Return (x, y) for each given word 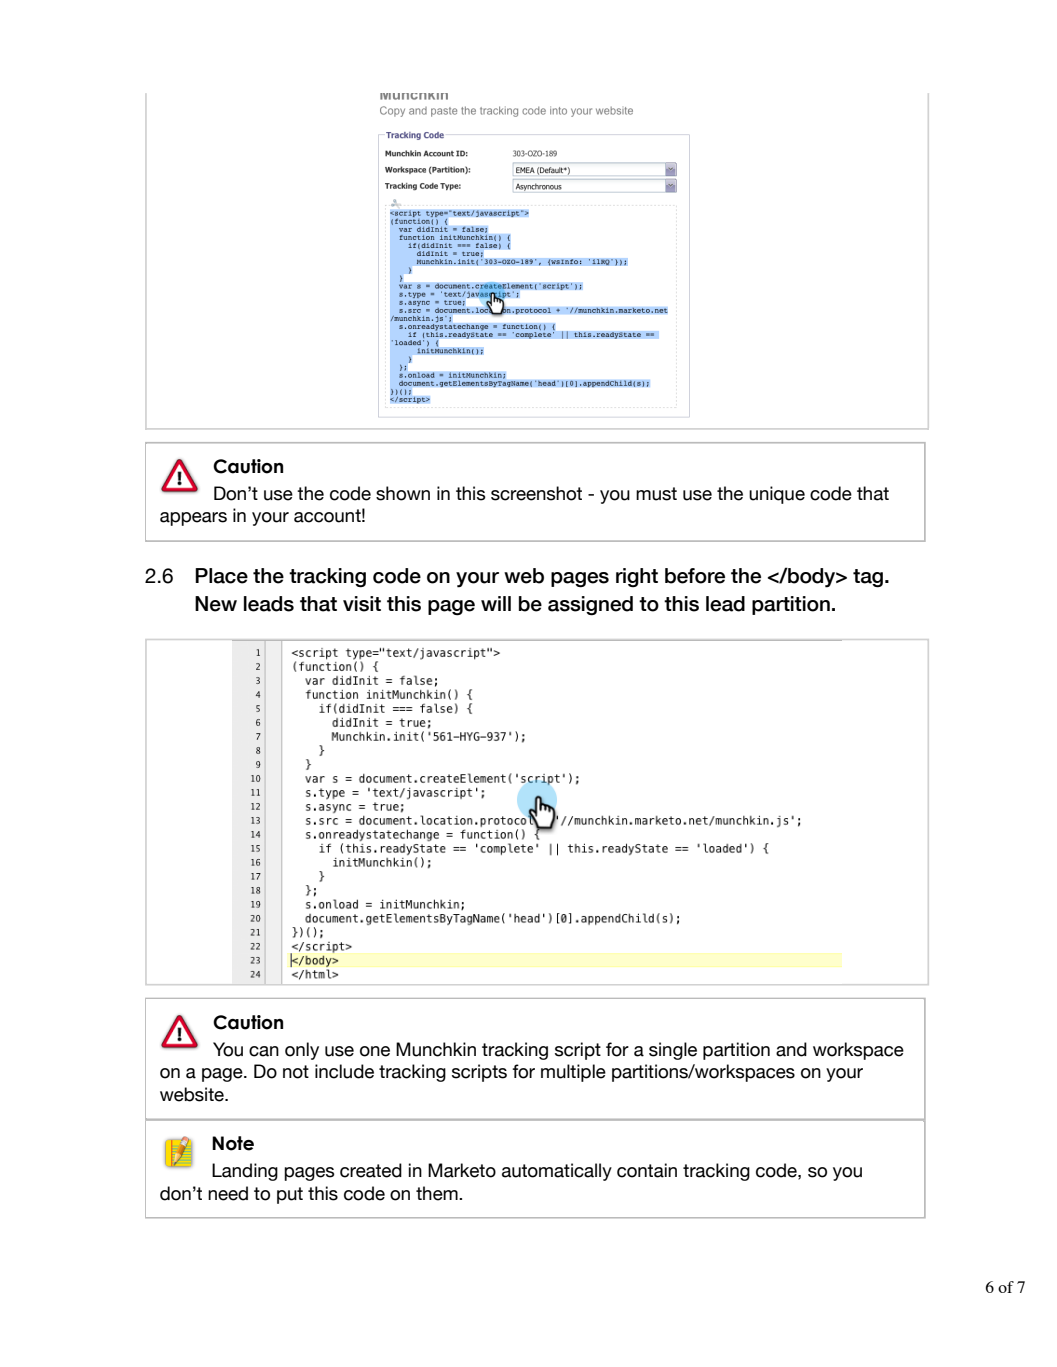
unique (777, 495)
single (673, 1051)
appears (193, 519)
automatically (557, 1172)
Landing (245, 1172)
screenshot (536, 493)
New (216, 604)
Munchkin (436, 1049)
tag (869, 578)
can (264, 1051)
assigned (590, 606)
